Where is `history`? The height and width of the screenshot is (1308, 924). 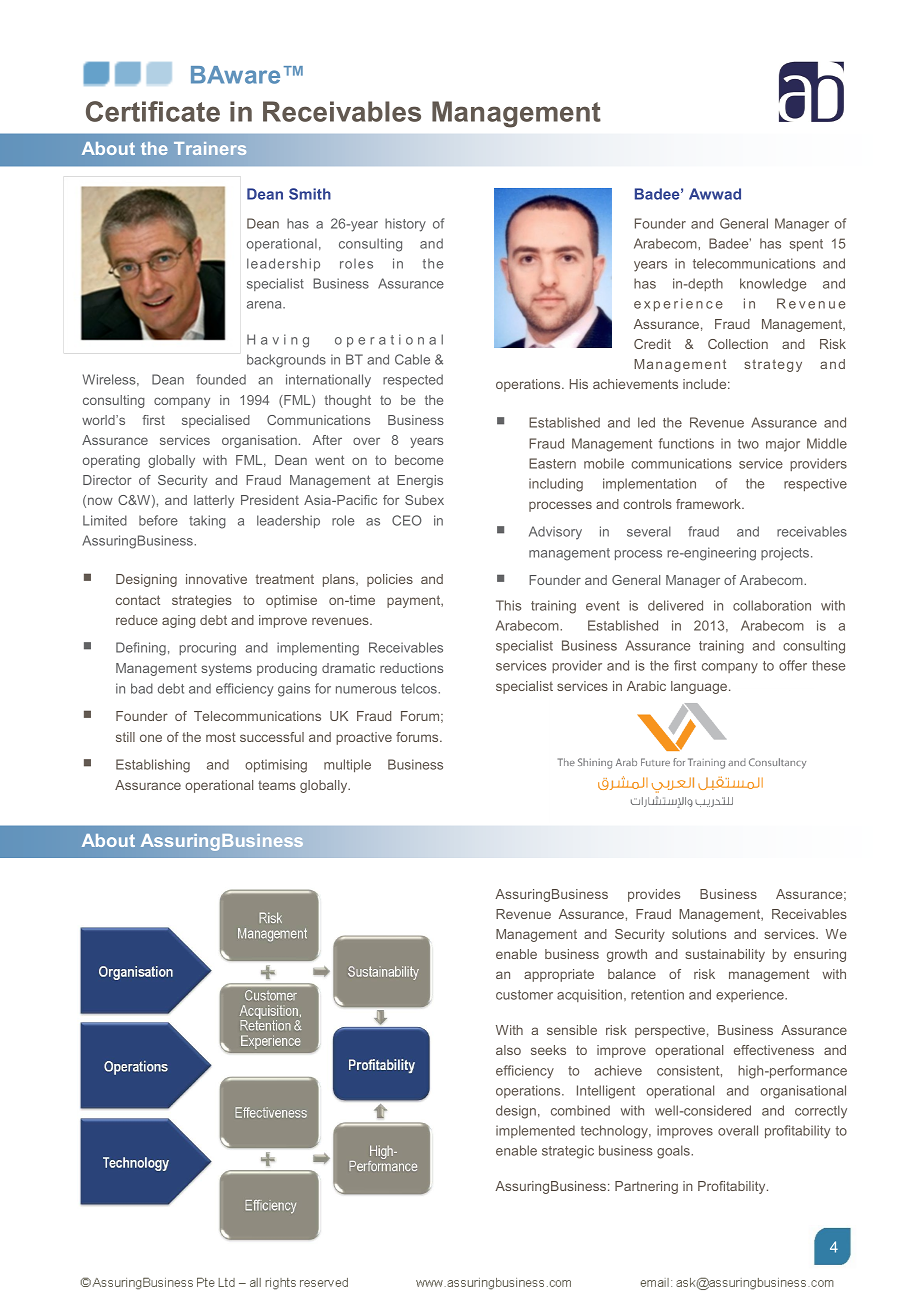
history is located at coordinates (405, 225).
